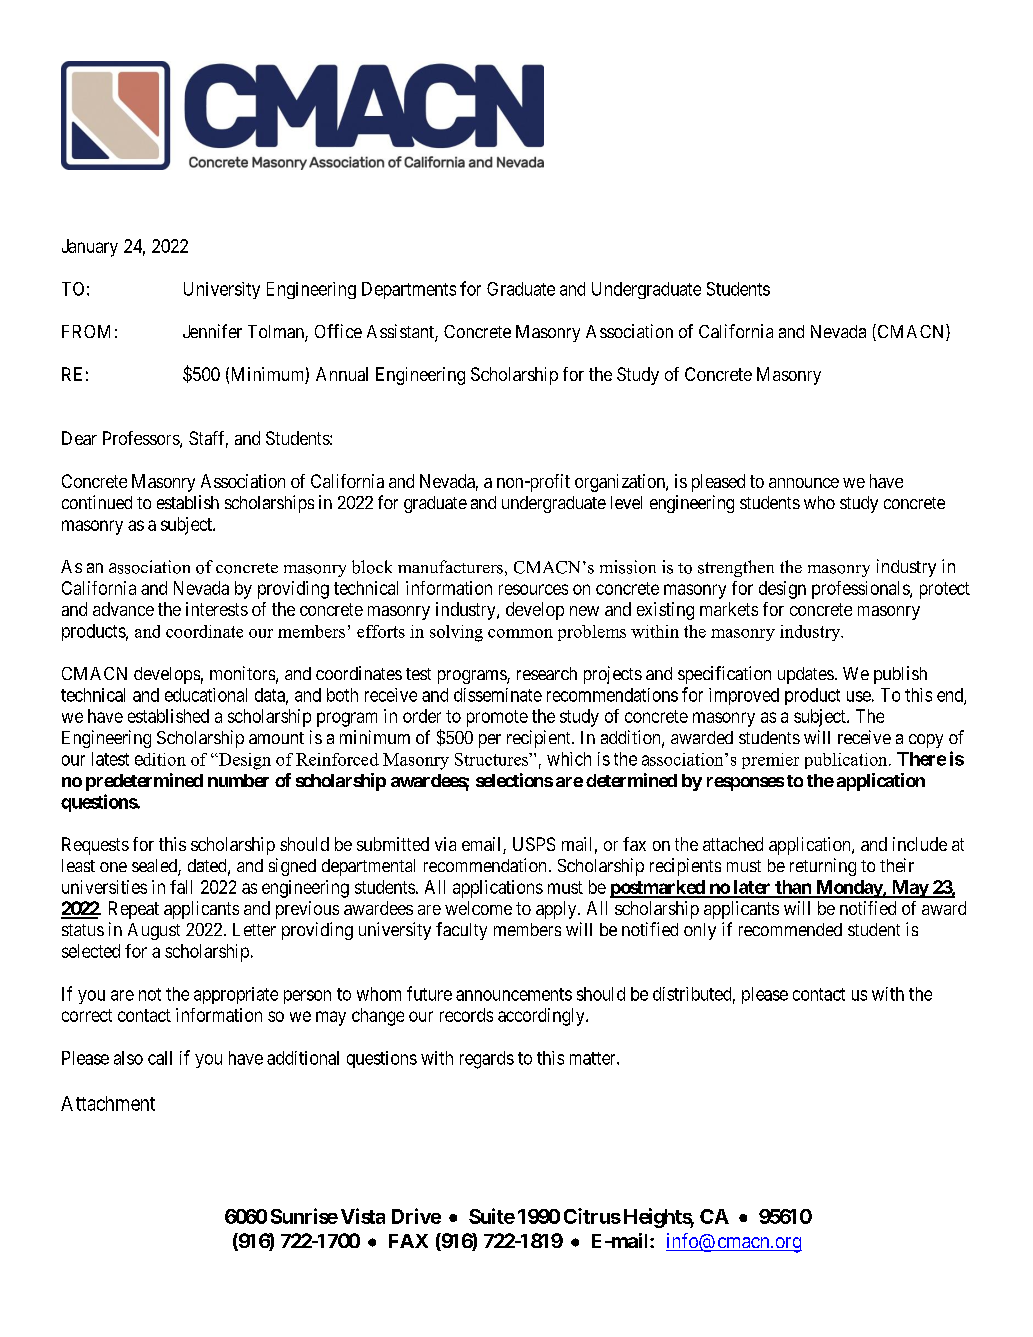 The image size is (1033, 1337). Describe the element at coordinates (621, 483) in the page. I see `organization` at that location.
